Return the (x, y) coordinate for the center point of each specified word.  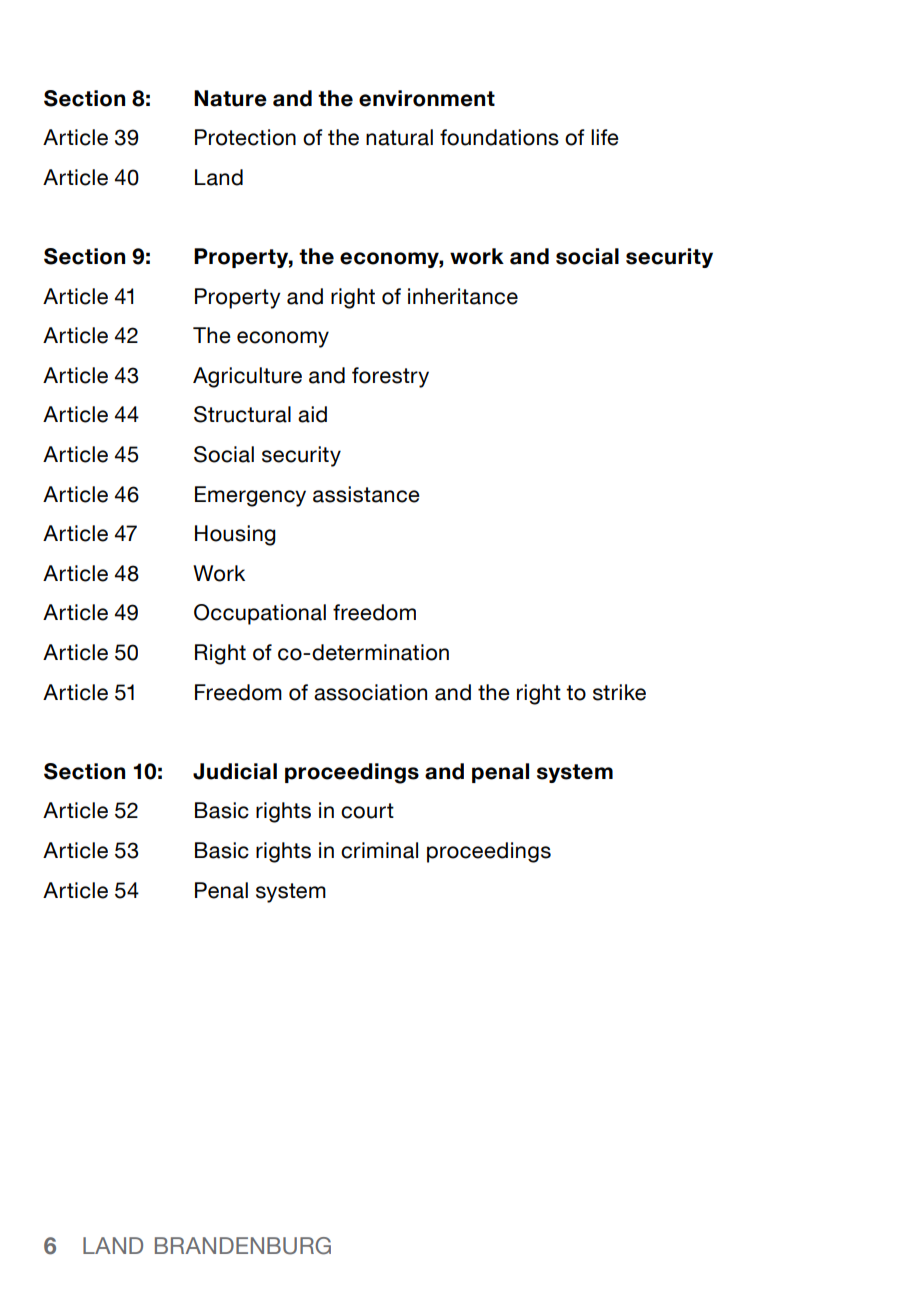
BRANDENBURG (243, 1246)
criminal (379, 850)
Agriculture (247, 377)
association (370, 692)
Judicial (235, 771)
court (367, 811)
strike (619, 692)
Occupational (260, 614)
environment (427, 98)
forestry (390, 377)
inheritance (463, 296)
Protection (245, 137)
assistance (366, 494)
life (605, 137)
